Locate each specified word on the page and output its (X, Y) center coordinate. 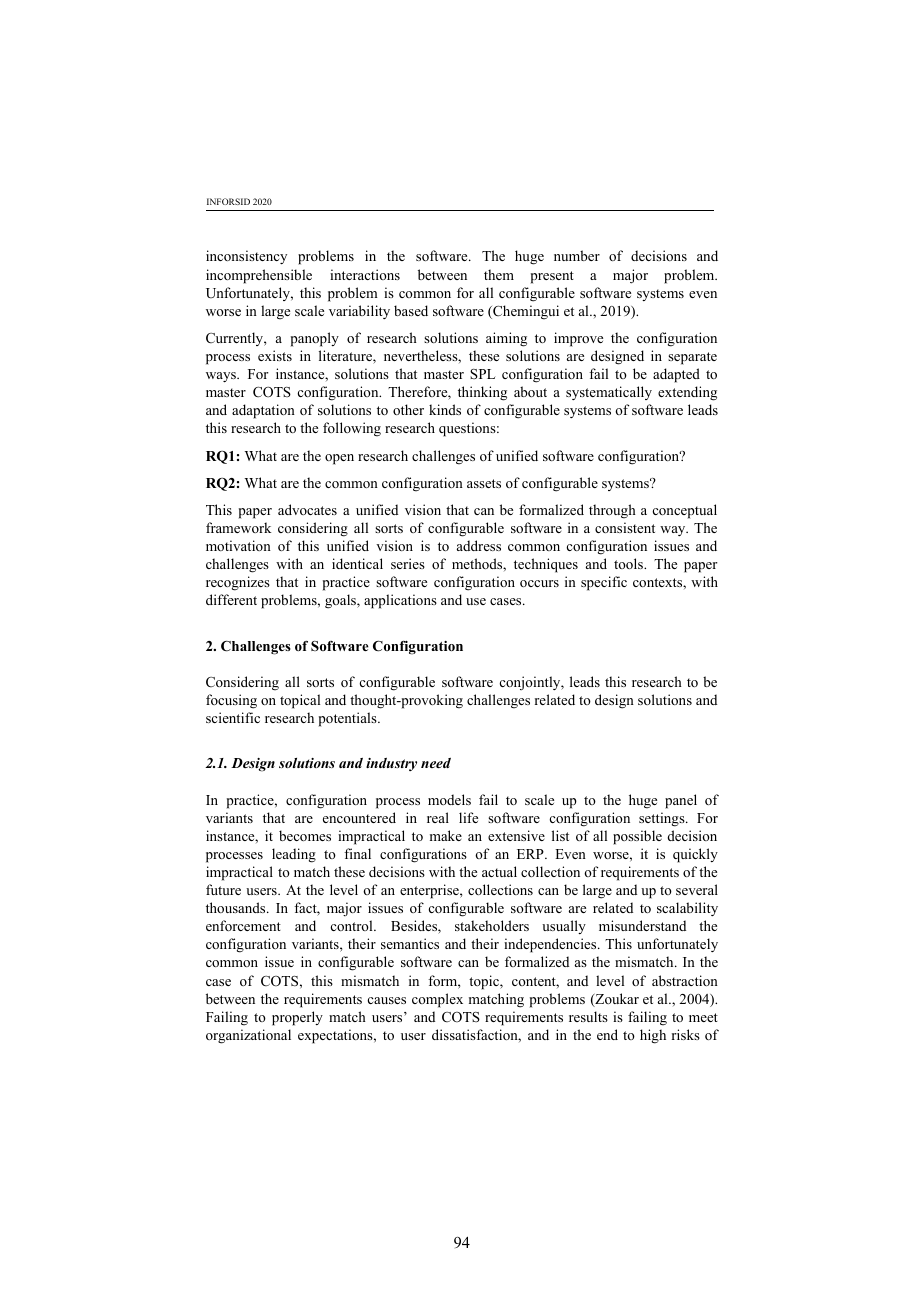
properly (297, 1018)
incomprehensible (259, 276)
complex (437, 1000)
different (231, 599)
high (653, 1036)
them (499, 274)
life (468, 817)
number (577, 255)
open (339, 459)
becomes (305, 835)
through (612, 511)
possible (637, 837)
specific (604, 583)
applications (400, 601)
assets (484, 483)
